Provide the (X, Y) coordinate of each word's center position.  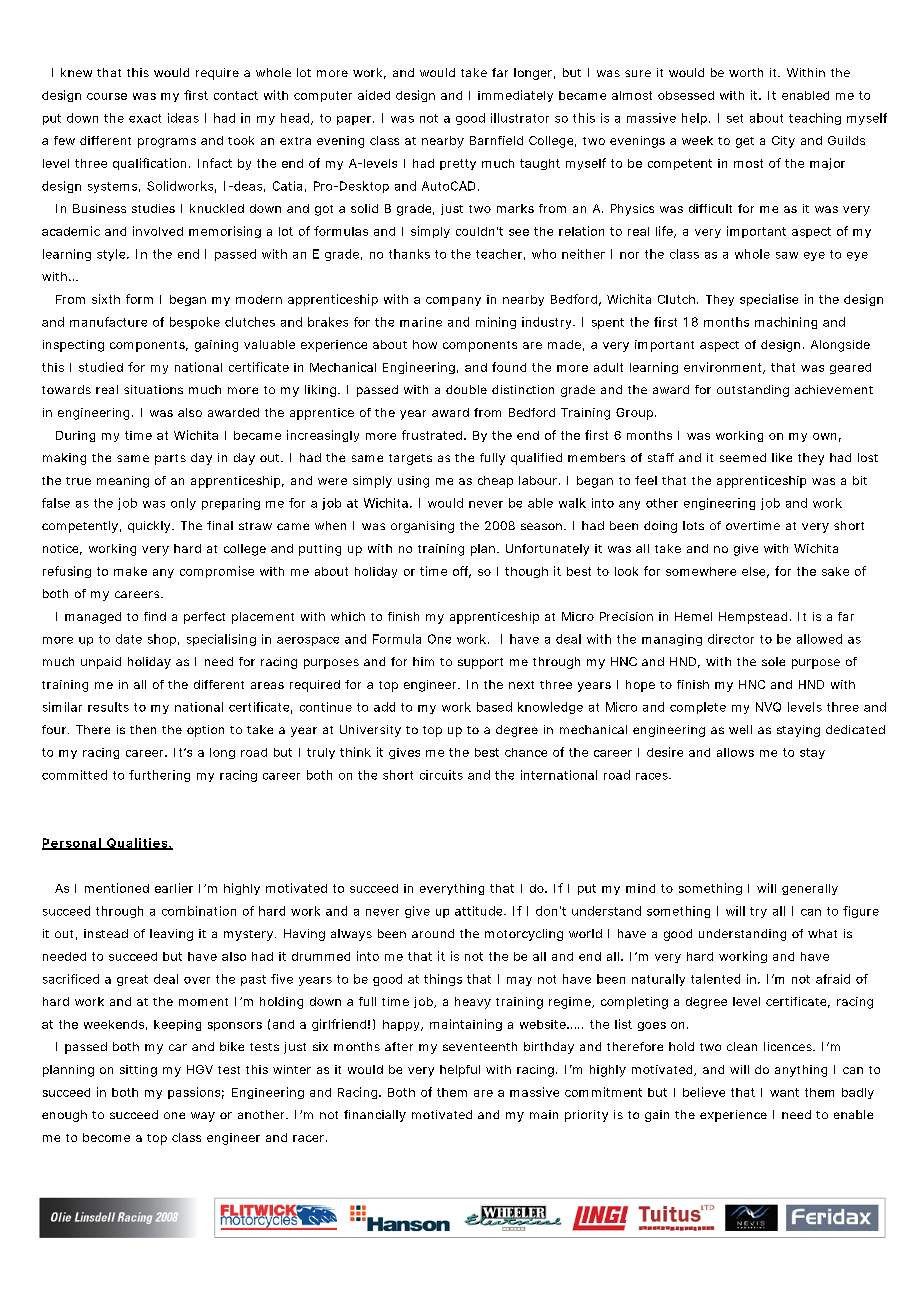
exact (145, 118)
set (735, 118)
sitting (138, 1071)
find (155, 616)
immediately (515, 96)
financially (375, 1116)
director (731, 639)
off (462, 572)
